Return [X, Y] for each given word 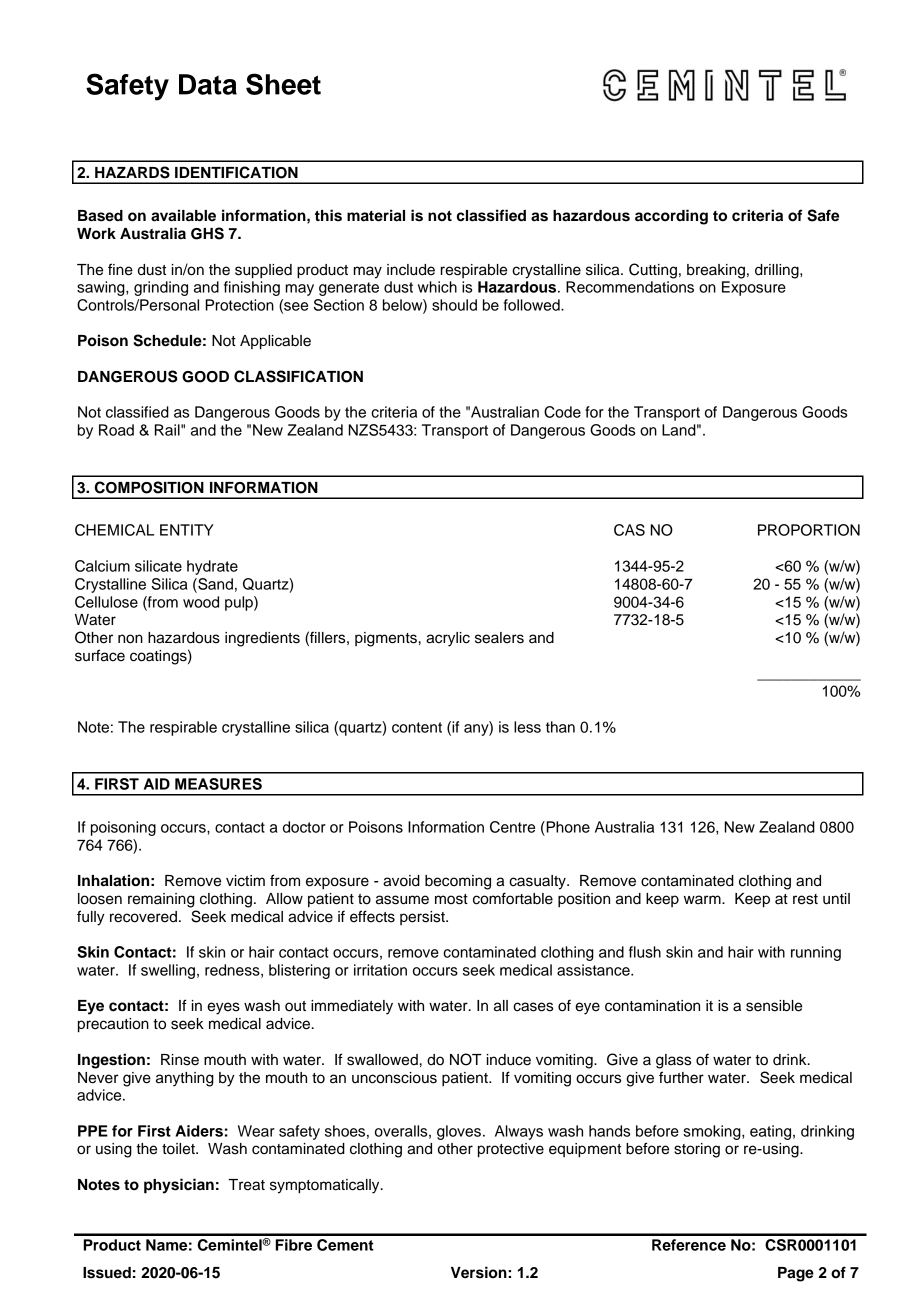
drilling [778, 271]
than [560, 727]
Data [208, 84]
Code [562, 412]
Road [116, 430]
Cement [345, 1245]
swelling [168, 971]
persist [423, 918]
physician [179, 1186]
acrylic [448, 639]
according [671, 217]
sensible [774, 1006]
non [130, 639]
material [376, 215]
